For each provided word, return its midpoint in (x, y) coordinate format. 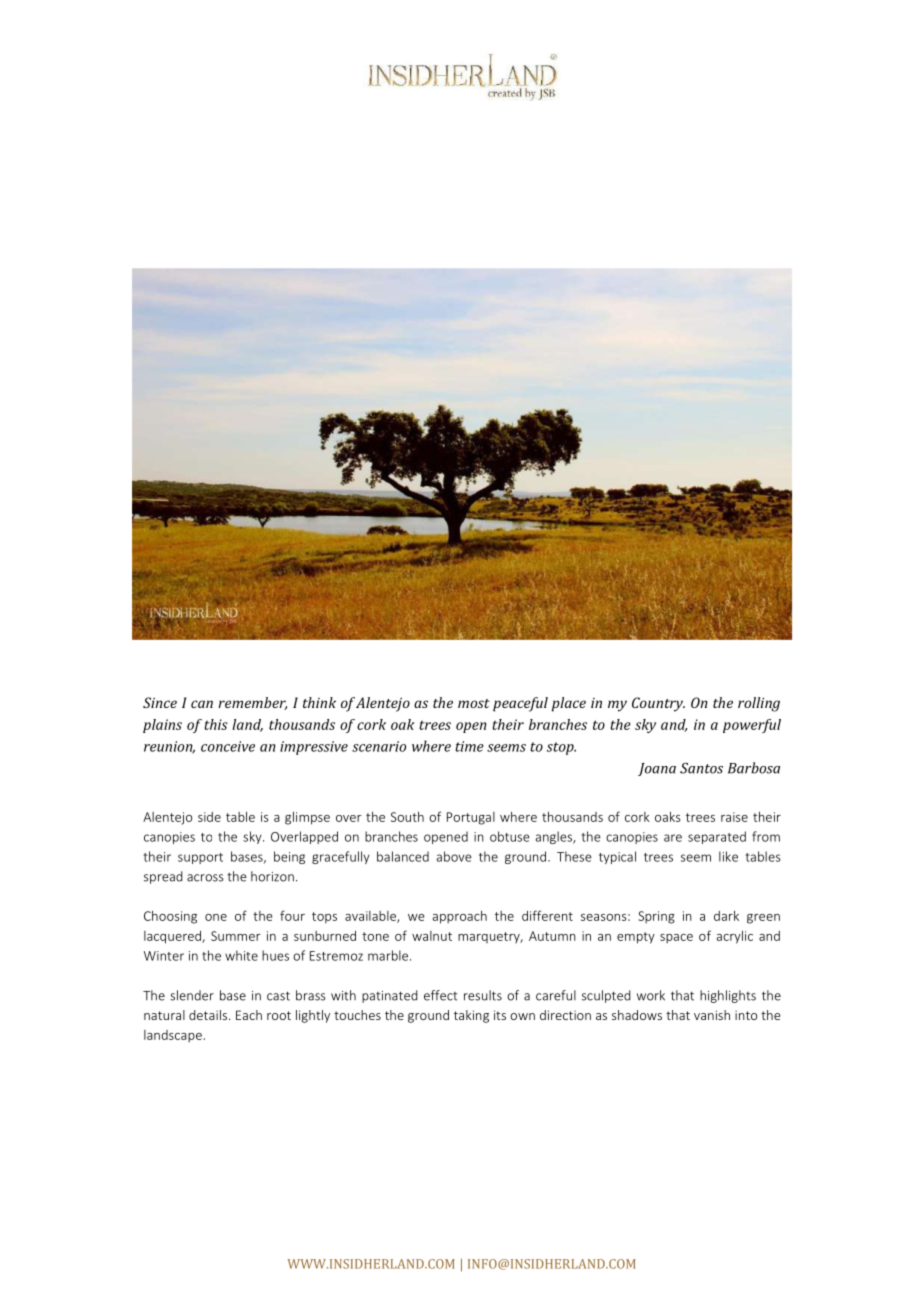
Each (249, 1015)
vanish (712, 1015)
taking (471, 1016)
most (474, 703)
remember (252, 703)
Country (658, 704)
